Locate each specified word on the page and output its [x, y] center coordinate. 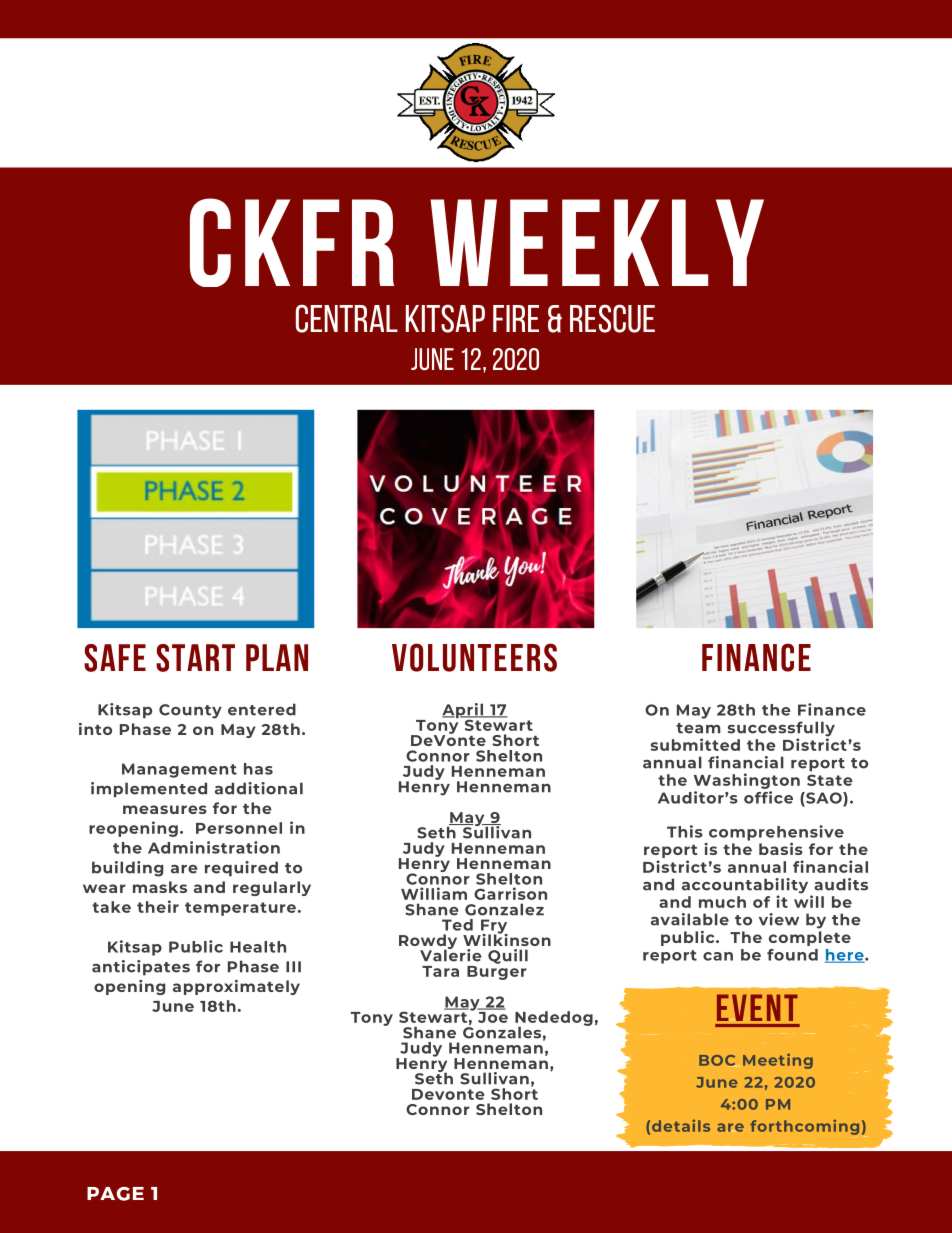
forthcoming [804, 1127]
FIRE [516, 318]
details [681, 1126]
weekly [597, 242]
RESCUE [612, 318]
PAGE [115, 1194]
